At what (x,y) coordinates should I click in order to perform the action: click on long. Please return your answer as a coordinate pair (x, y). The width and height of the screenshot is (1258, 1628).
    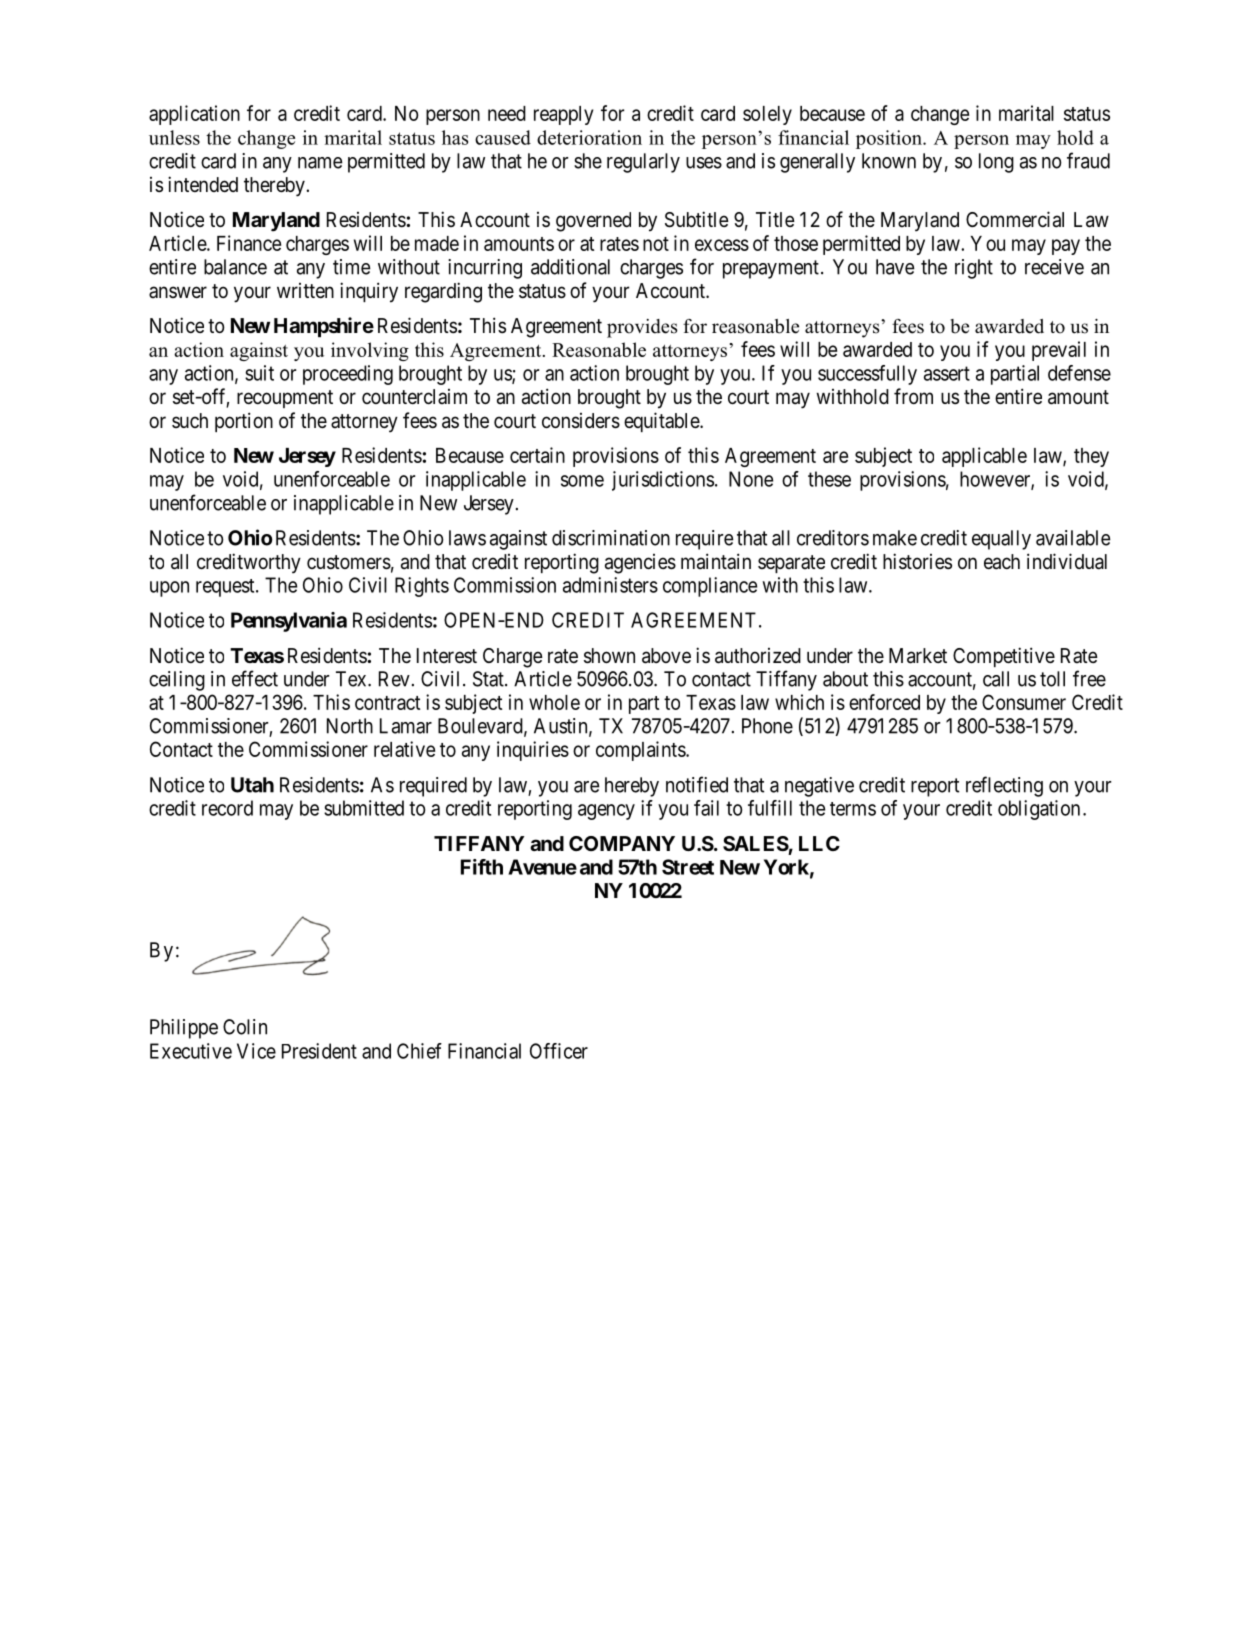
    Looking at the image, I should click on (996, 163).
